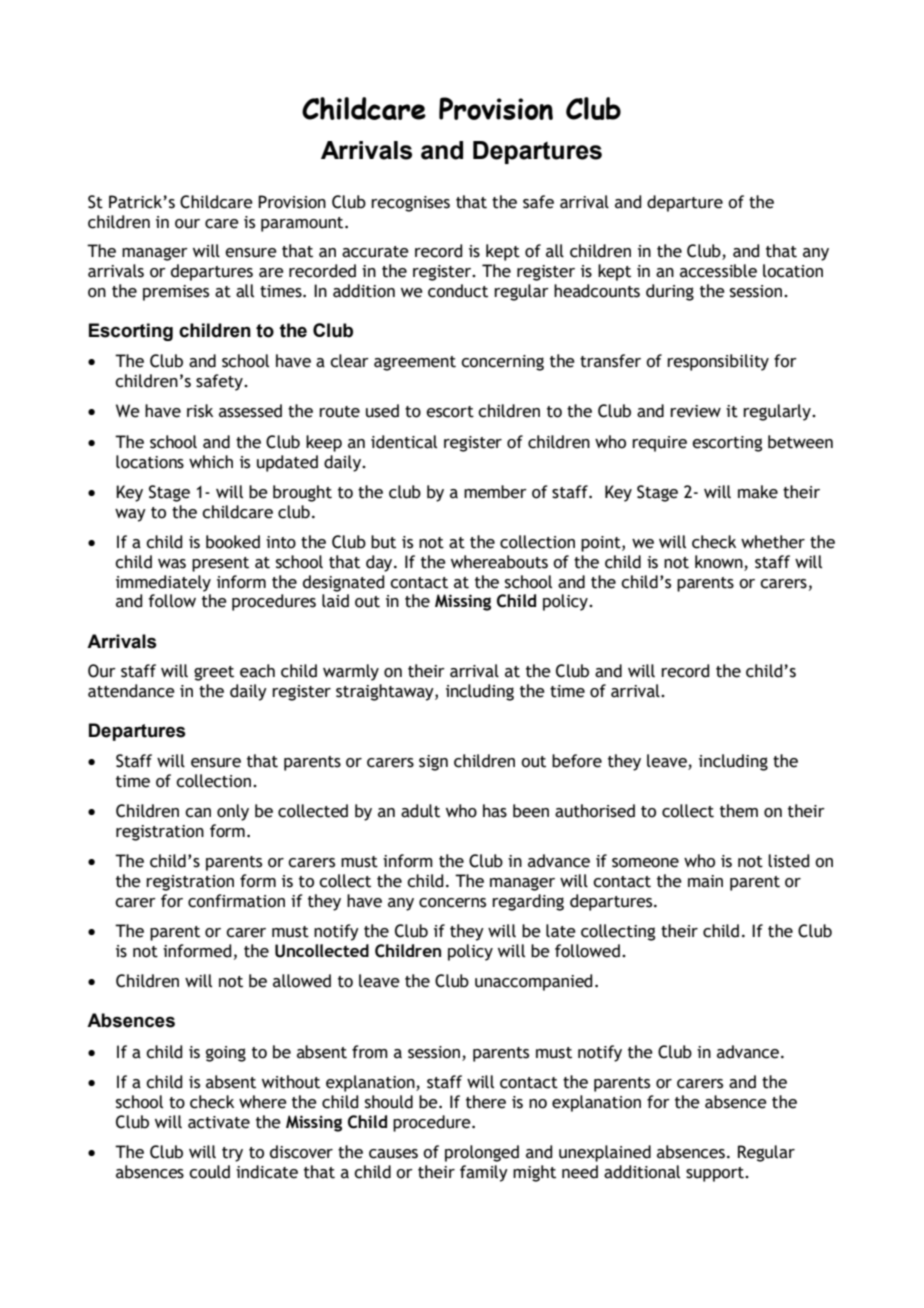  I want to click on them, so click(739, 811).
